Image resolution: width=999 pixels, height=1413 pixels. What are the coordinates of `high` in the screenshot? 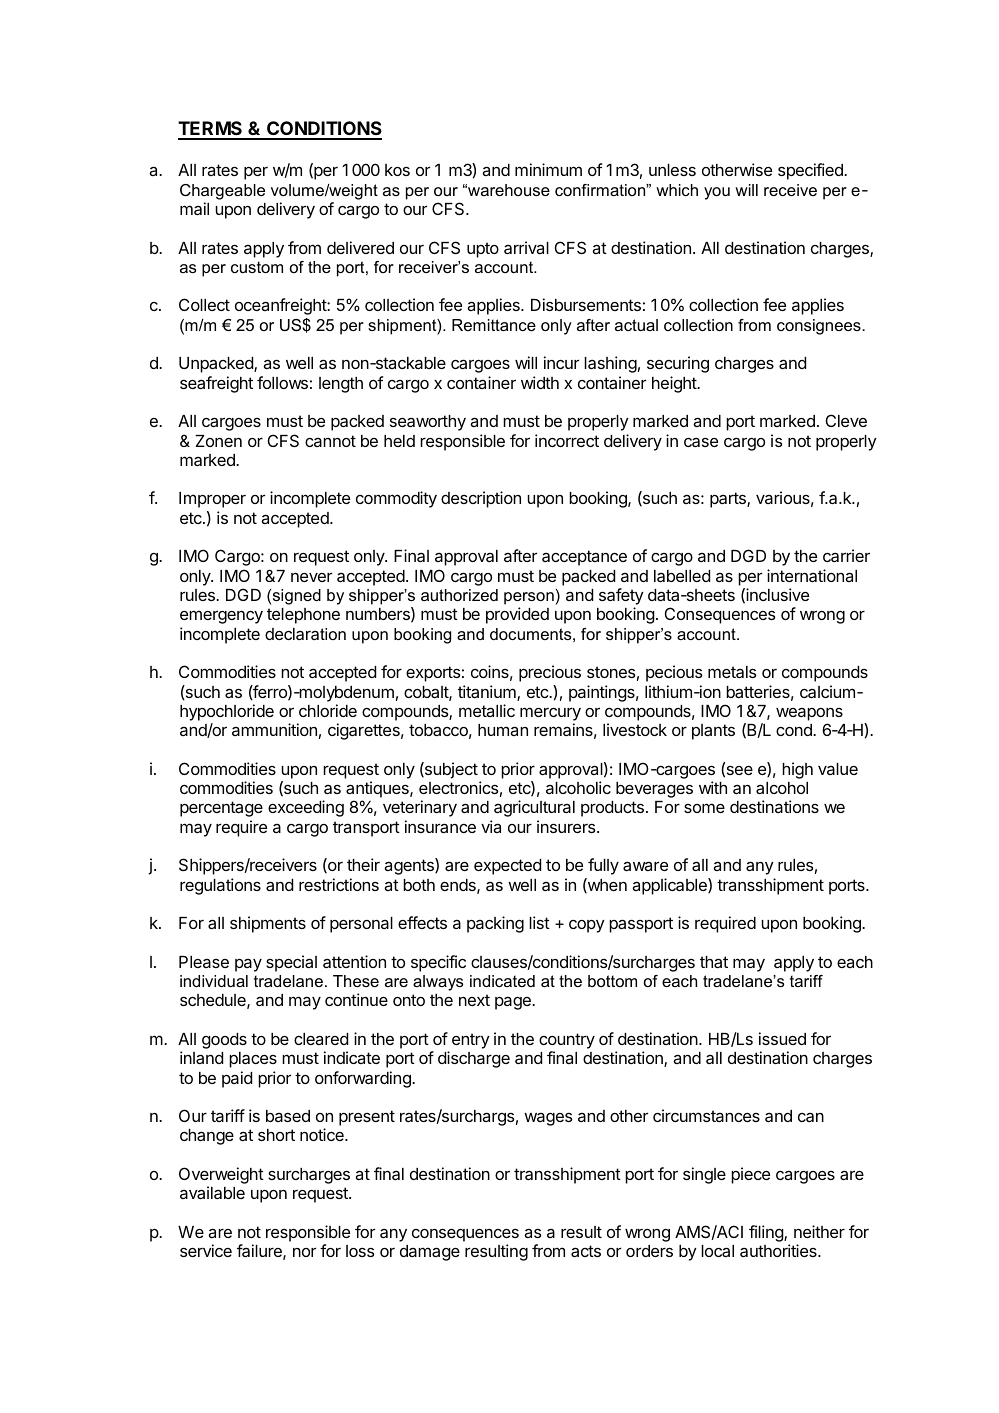 It's located at (797, 770).
